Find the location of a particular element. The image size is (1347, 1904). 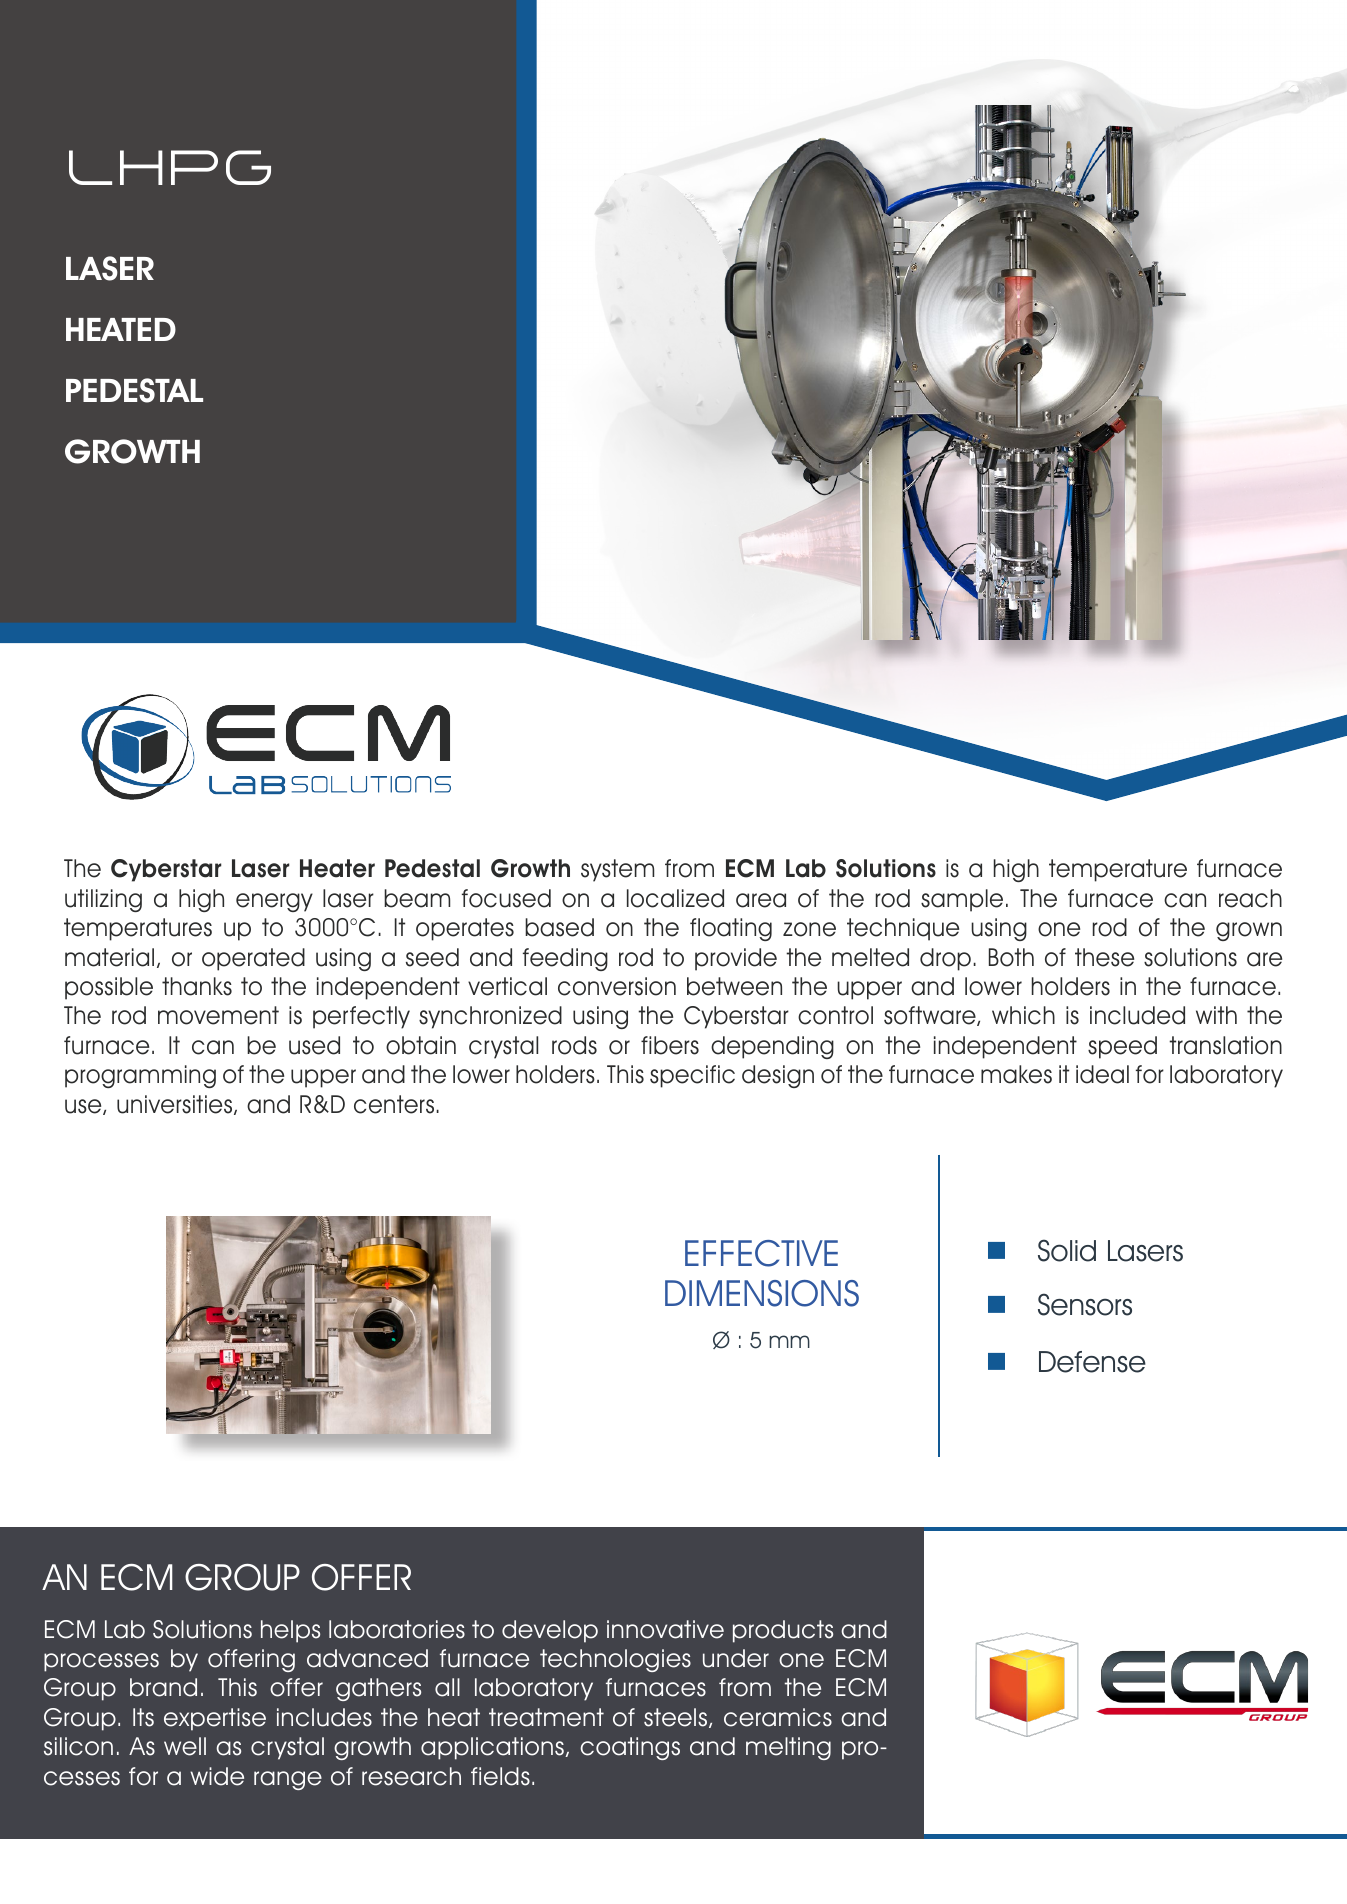

localized is located at coordinates (675, 898).
